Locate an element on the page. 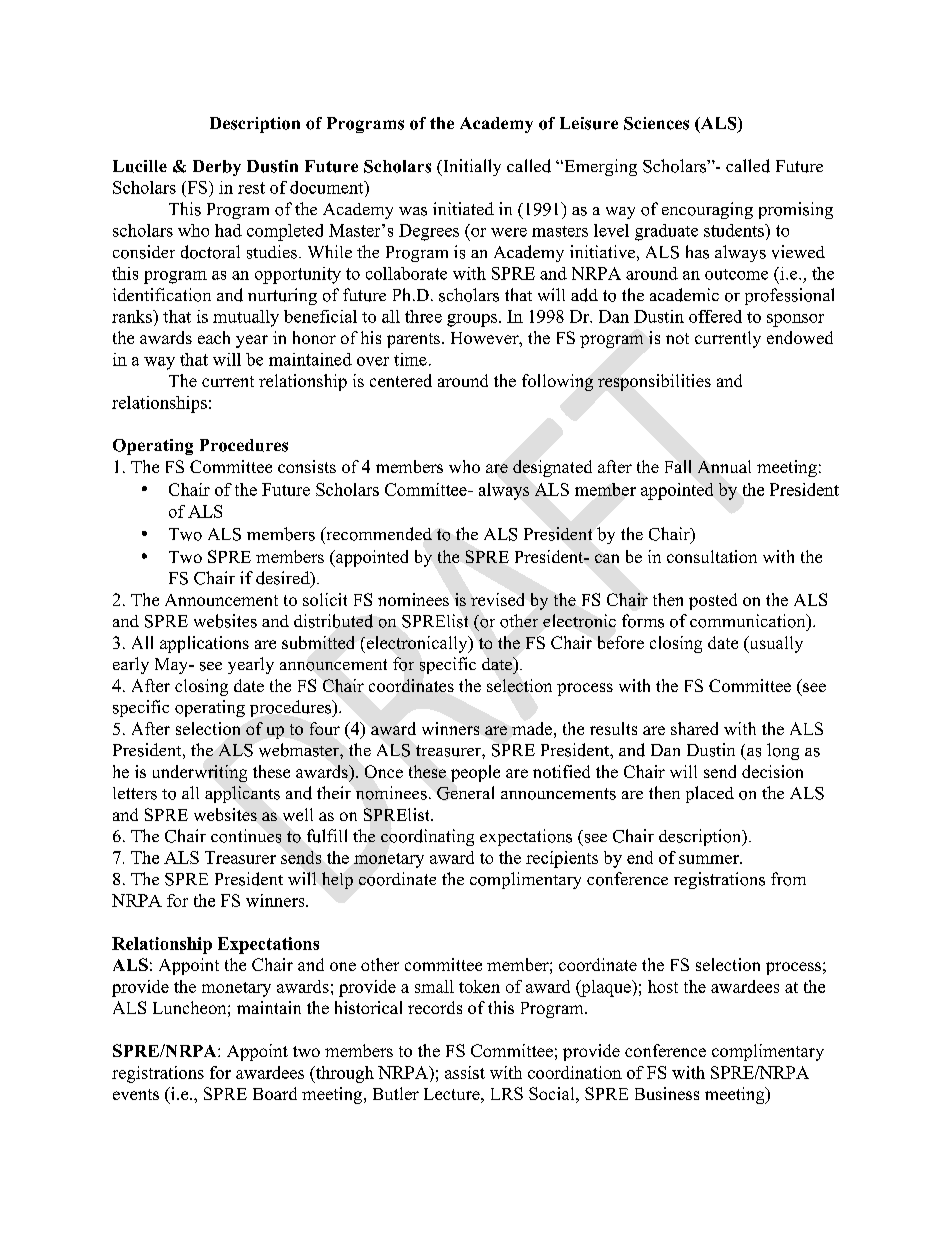 The width and height of the image is (952, 1233). Sciences is located at coordinates (656, 123).
